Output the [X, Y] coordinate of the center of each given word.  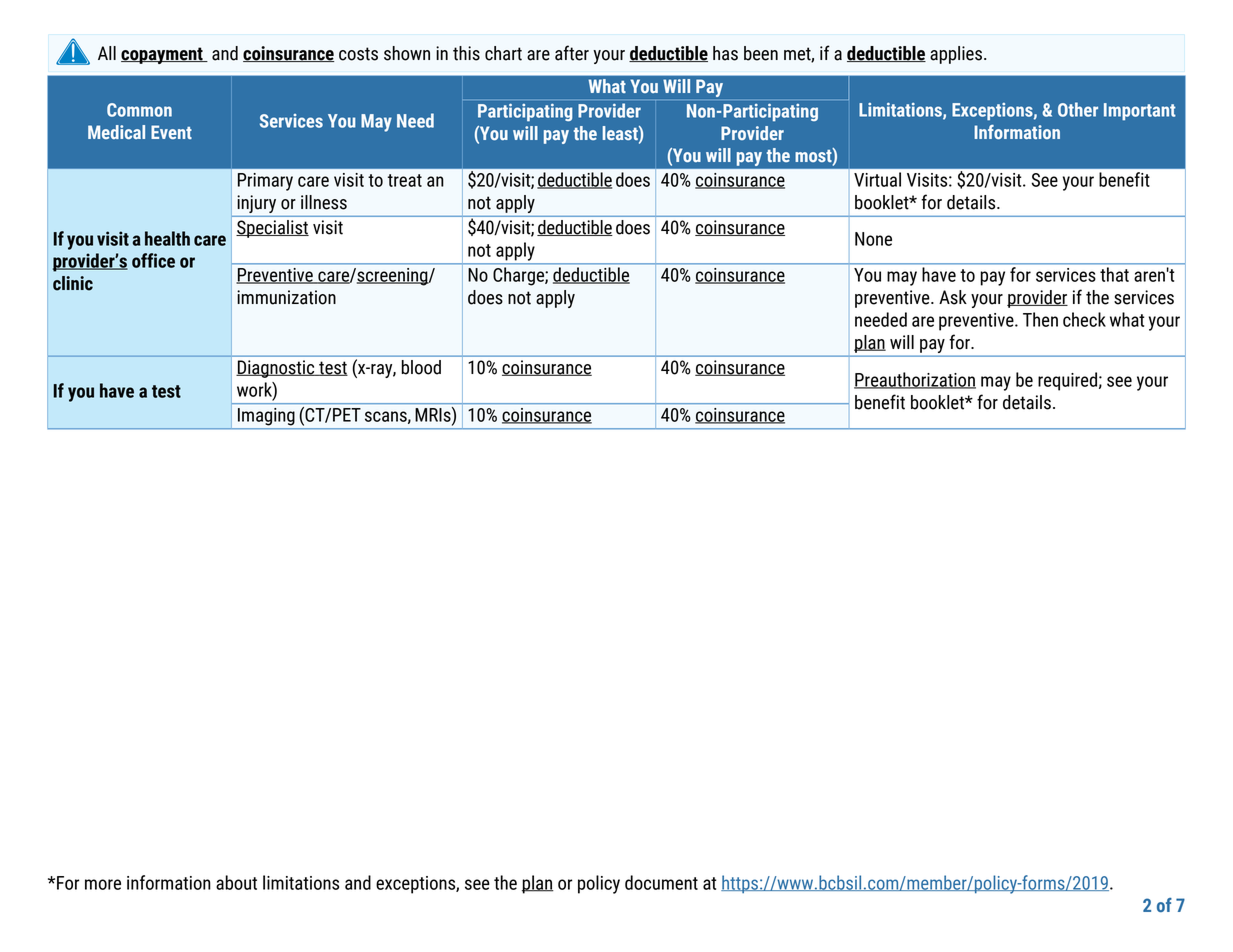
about [236, 882]
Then [1040, 319]
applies [956, 55]
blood [421, 367]
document [661, 882]
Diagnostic [276, 369]
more [103, 884]
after [572, 53]
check [1084, 319]
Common [139, 110]
